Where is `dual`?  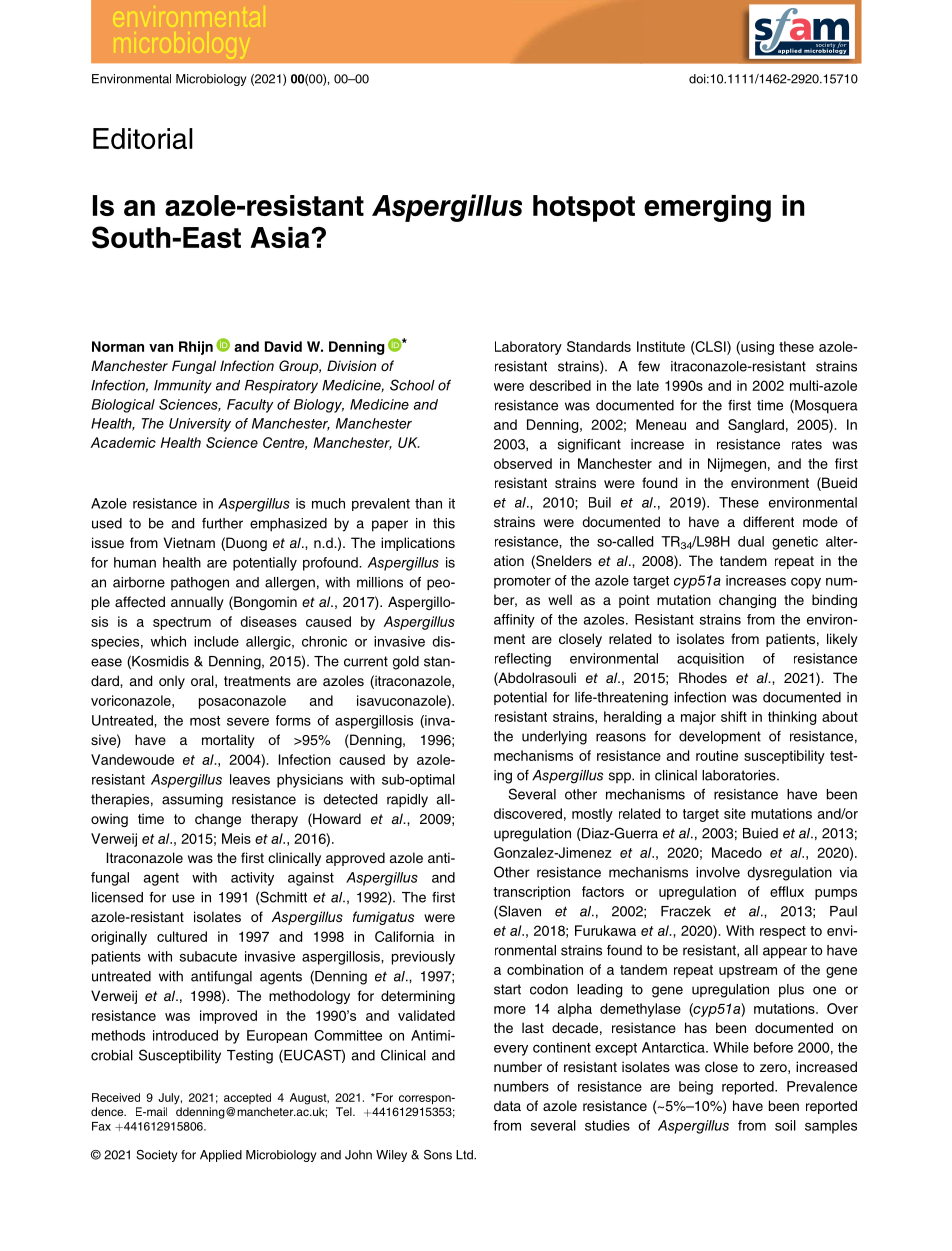 dual is located at coordinates (751, 541).
